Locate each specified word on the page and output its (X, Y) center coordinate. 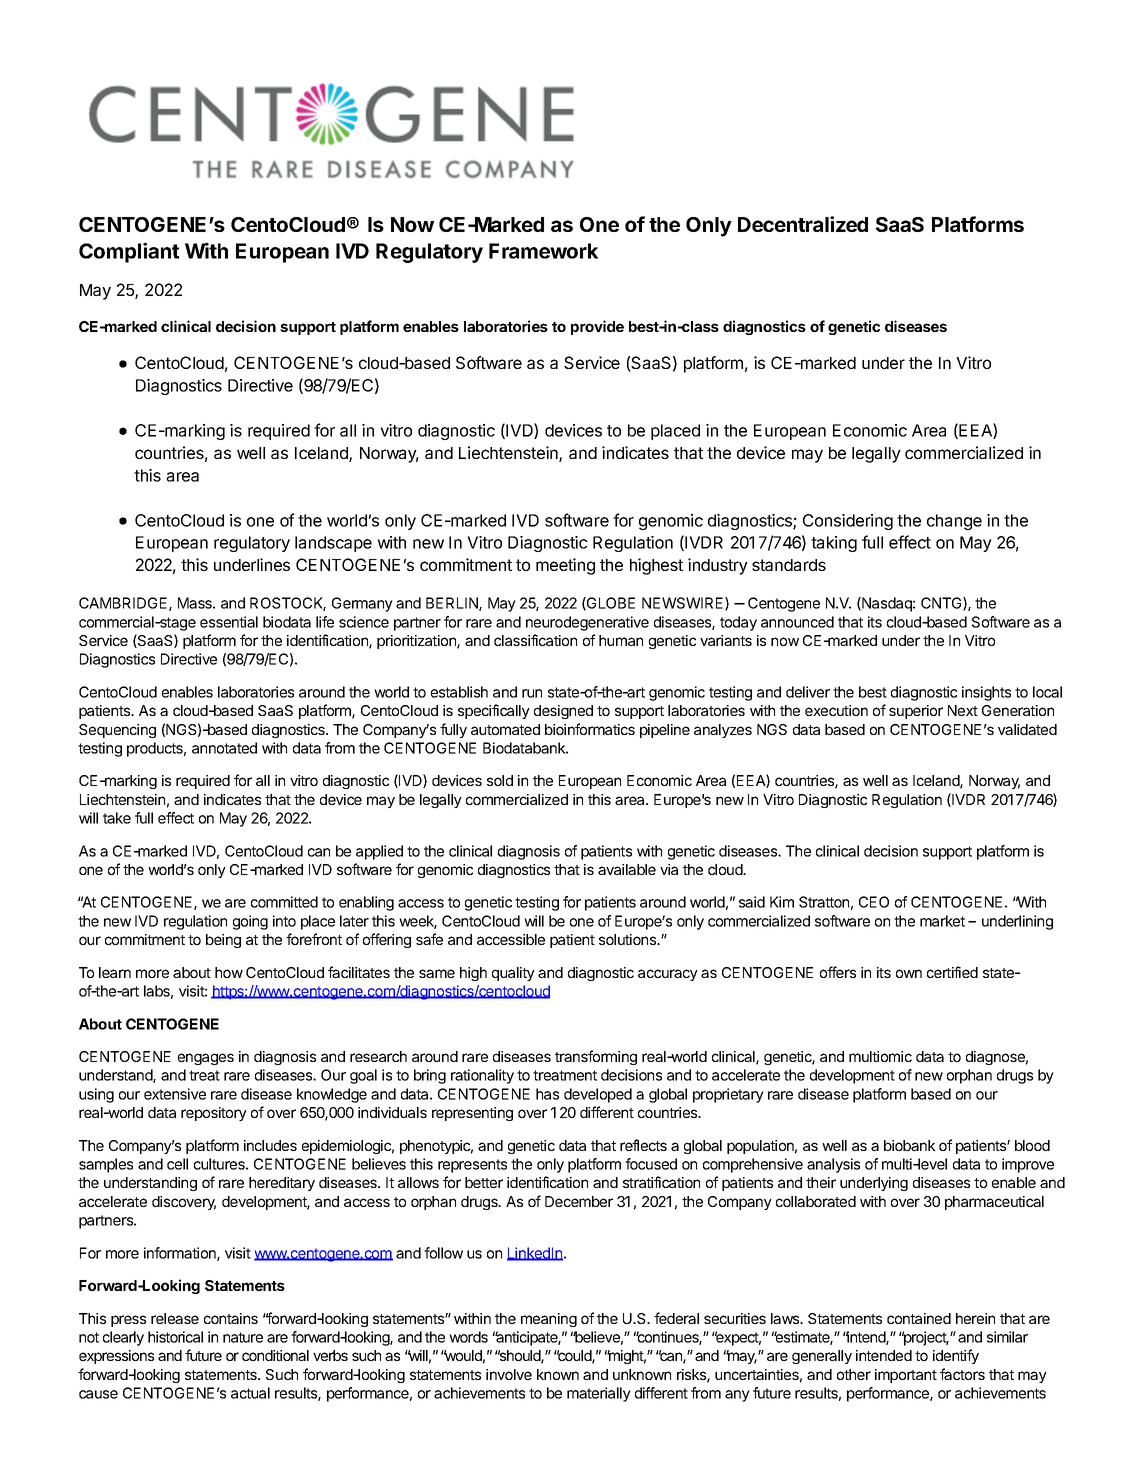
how (229, 972)
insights (986, 693)
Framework (543, 251)
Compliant (129, 252)
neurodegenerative (587, 623)
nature (243, 1337)
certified (952, 972)
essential (229, 622)
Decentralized (803, 224)
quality (513, 974)
